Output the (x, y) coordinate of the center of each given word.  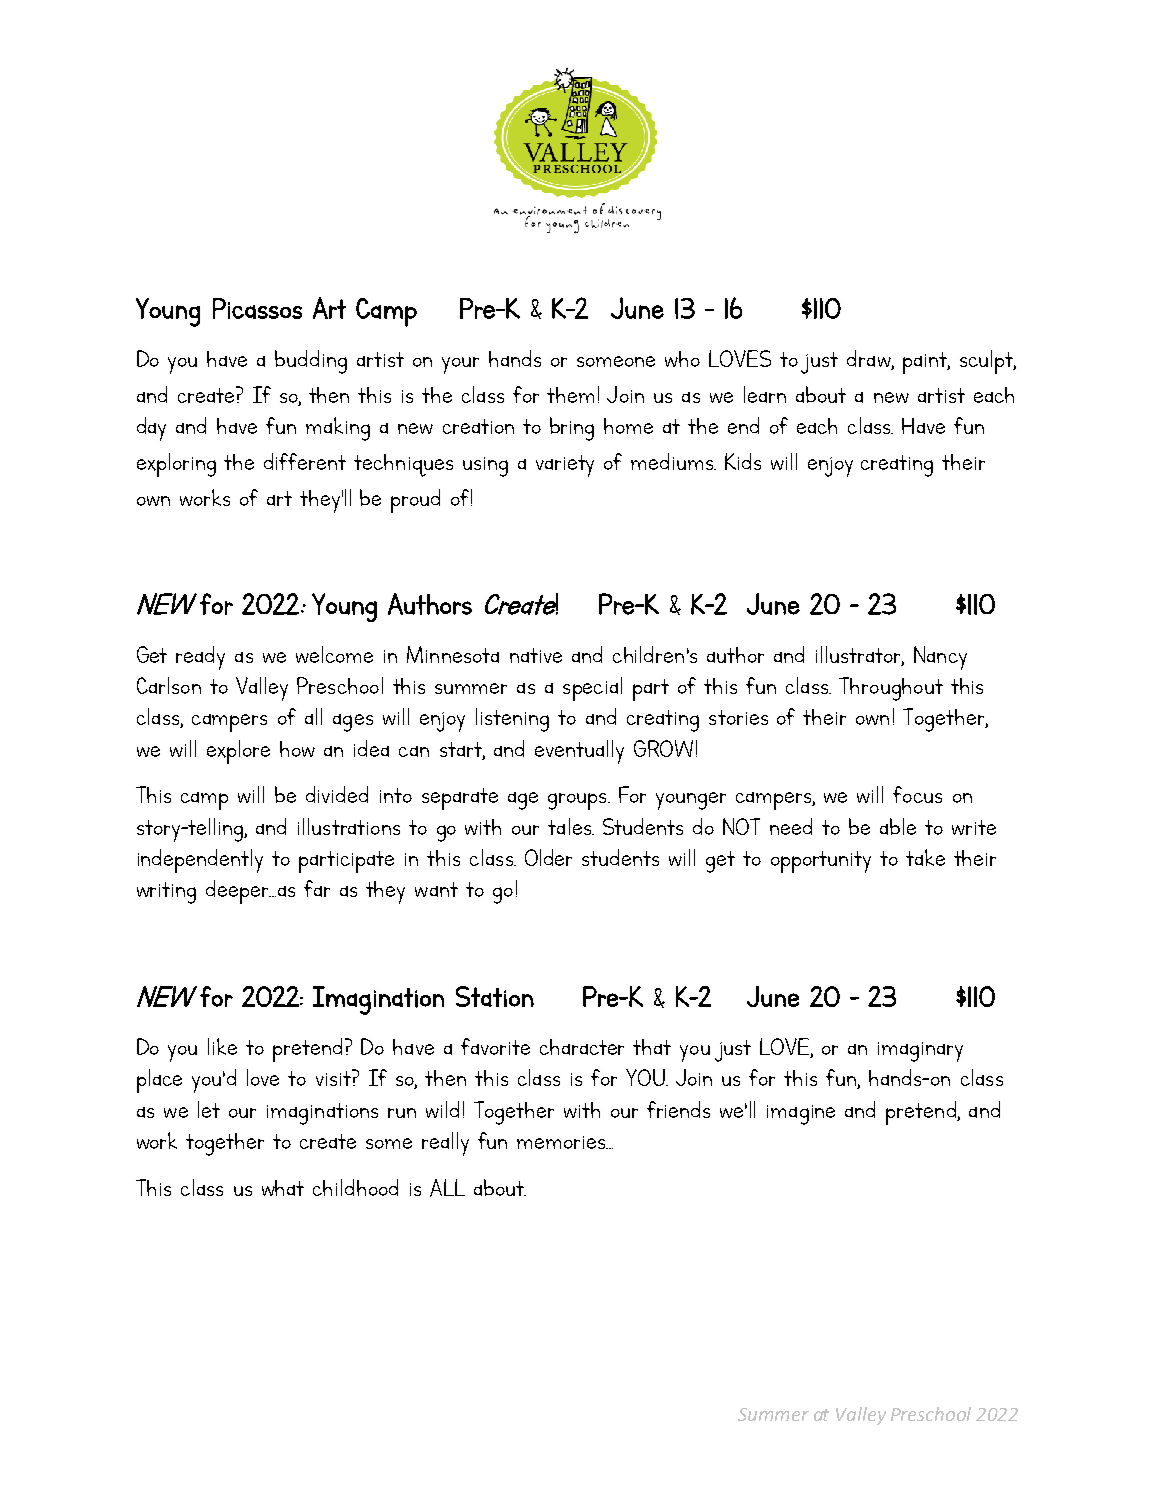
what (283, 1188)
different (305, 461)
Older (548, 857)
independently (200, 861)
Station (495, 996)
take (925, 857)
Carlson (169, 685)
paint (926, 363)
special (592, 689)
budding (311, 362)
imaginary (920, 1052)
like (222, 1046)
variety (565, 466)
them (570, 395)
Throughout (891, 689)
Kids (743, 461)
